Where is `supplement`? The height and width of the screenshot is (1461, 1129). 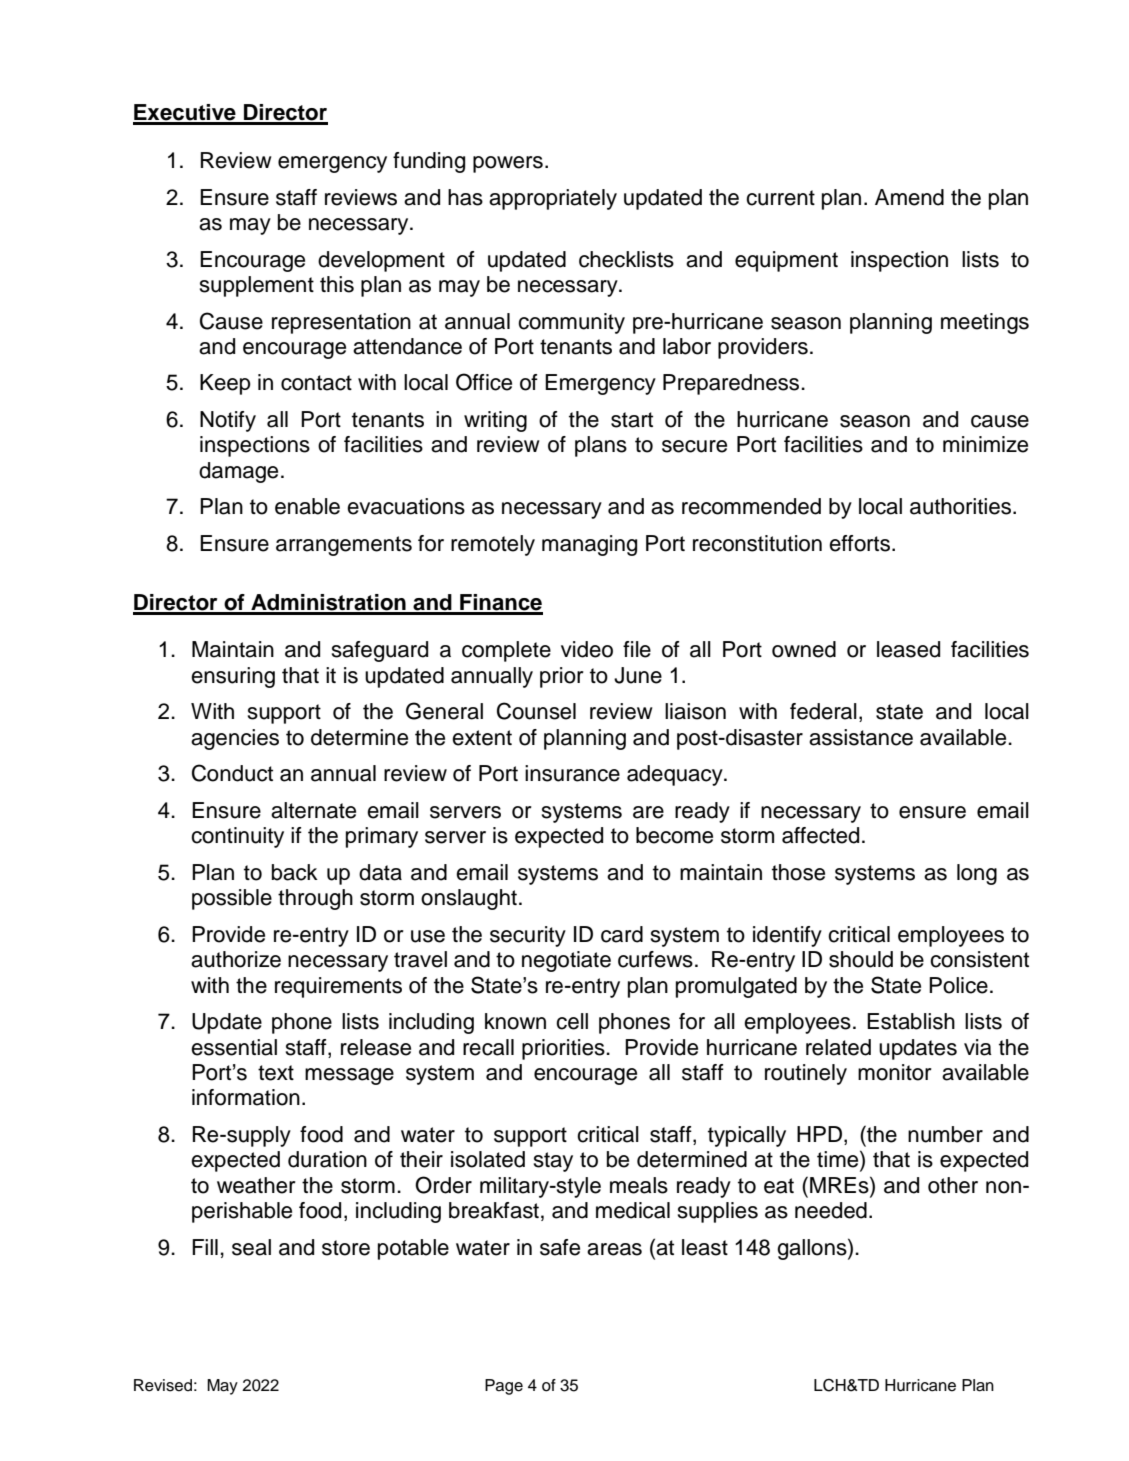 supplement is located at coordinates (257, 286).
